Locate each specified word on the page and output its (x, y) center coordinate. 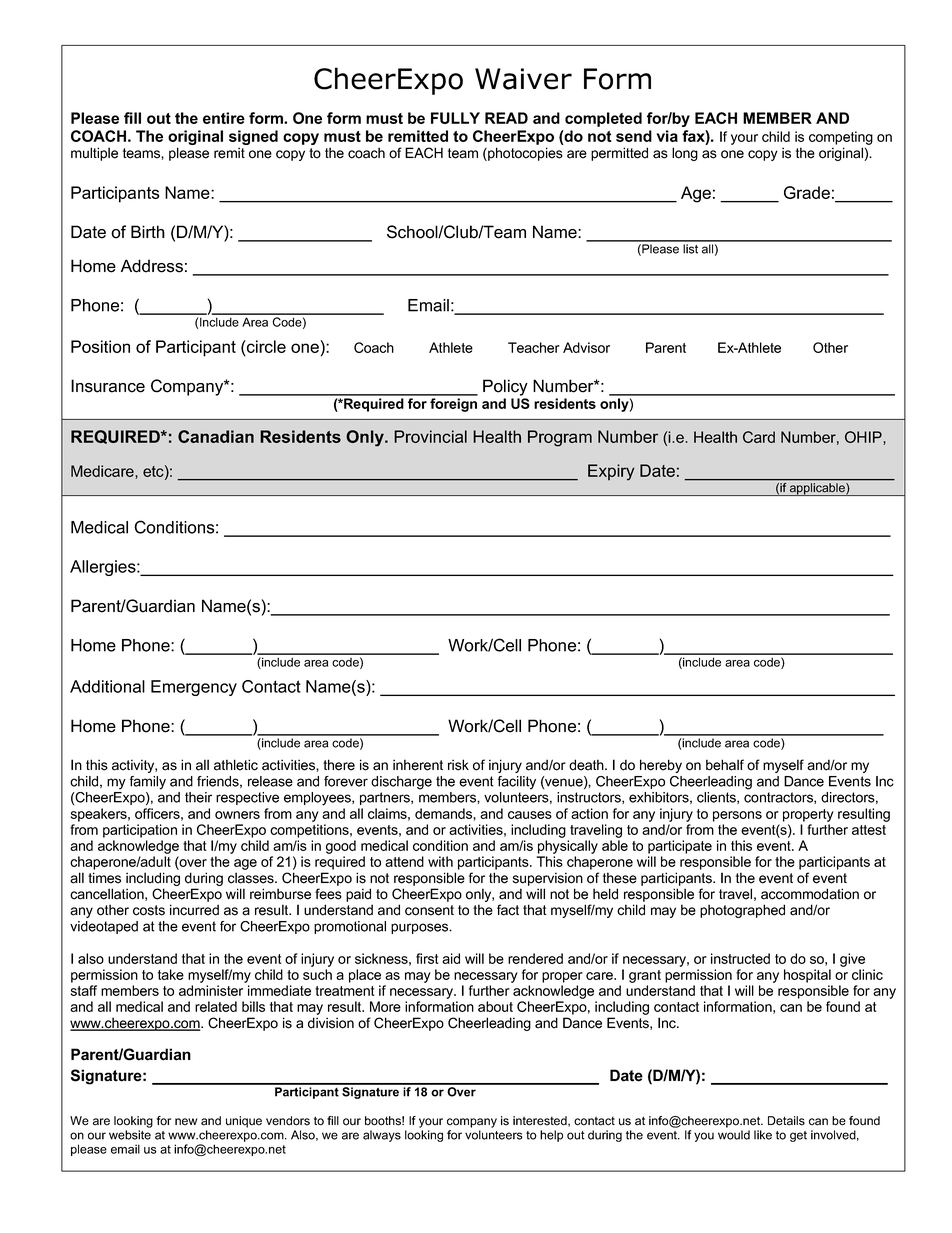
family (148, 783)
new (186, 1122)
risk (458, 765)
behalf (725, 765)
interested (541, 1121)
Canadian (216, 436)
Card (759, 437)
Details (786, 1121)
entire (224, 118)
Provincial (430, 436)
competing (841, 138)
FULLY (455, 118)
